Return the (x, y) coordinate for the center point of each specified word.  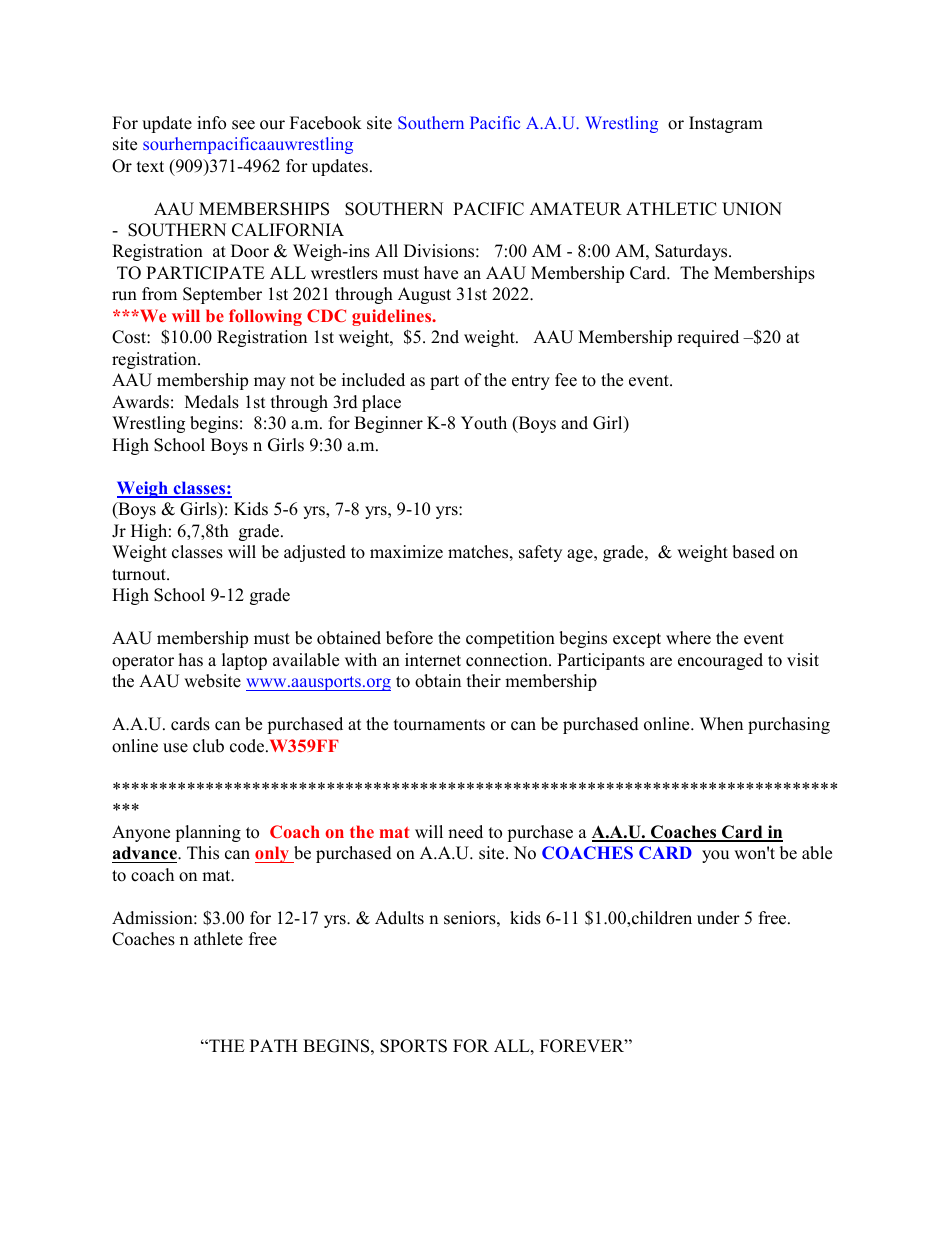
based (753, 552)
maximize (406, 552)
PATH (274, 1045)
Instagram (726, 124)
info (211, 123)
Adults (399, 918)
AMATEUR (576, 209)
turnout (140, 575)
